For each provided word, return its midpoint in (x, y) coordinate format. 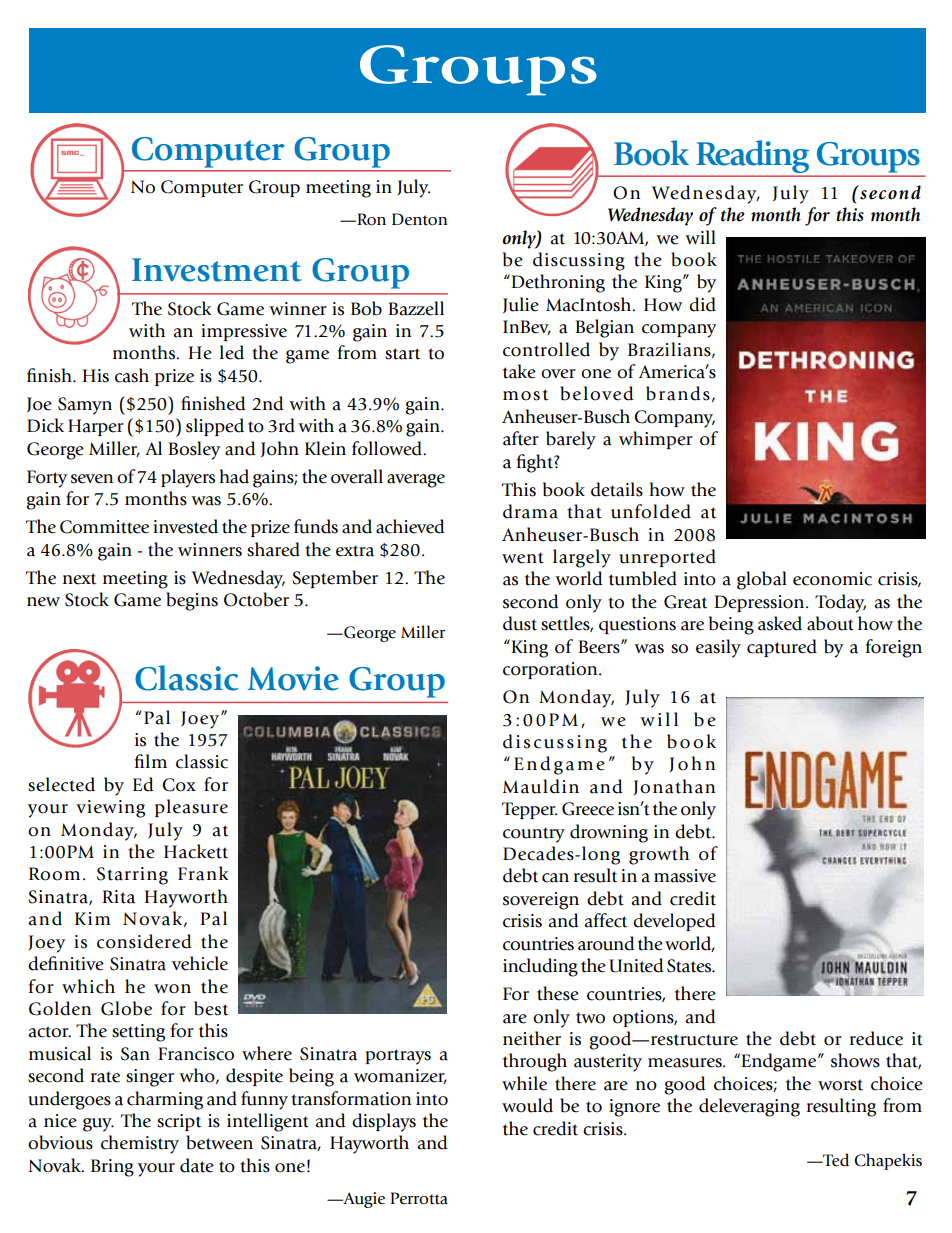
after (521, 438)
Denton (420, 219)
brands (678, 393)
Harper (96, 427)
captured (782, 648)
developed (674, 922)
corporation (551, 670)
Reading (753, 158)
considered (144, 941)
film (150, 761)
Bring (112, 1168)
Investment (217, 270)
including (540, 967)
